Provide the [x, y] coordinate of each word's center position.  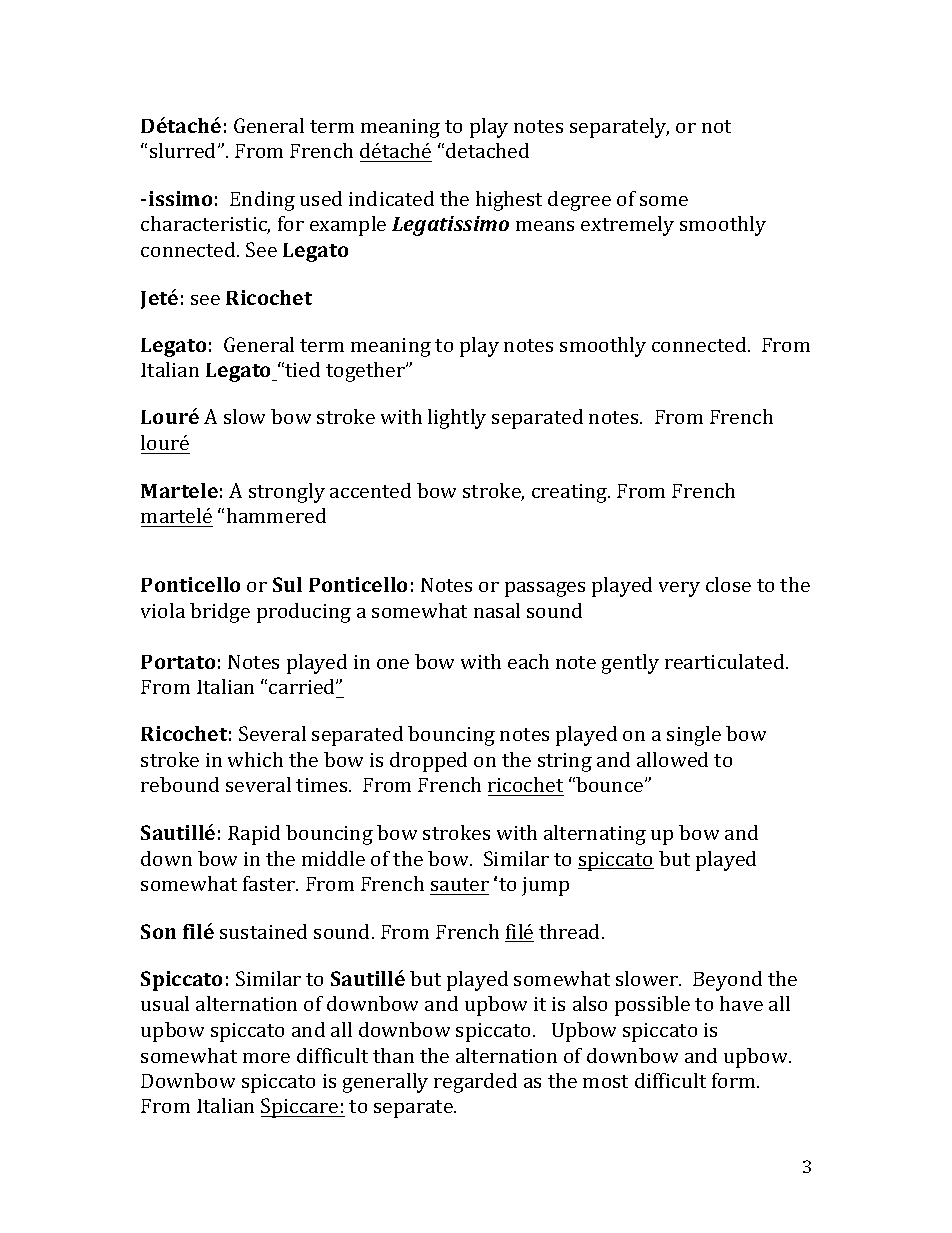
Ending [262, 201]
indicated [391, 198]
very [679, 589]
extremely [627, 226]
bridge [220, 613]
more [266, 1058]
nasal [497, 610]
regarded [475, 1083]
